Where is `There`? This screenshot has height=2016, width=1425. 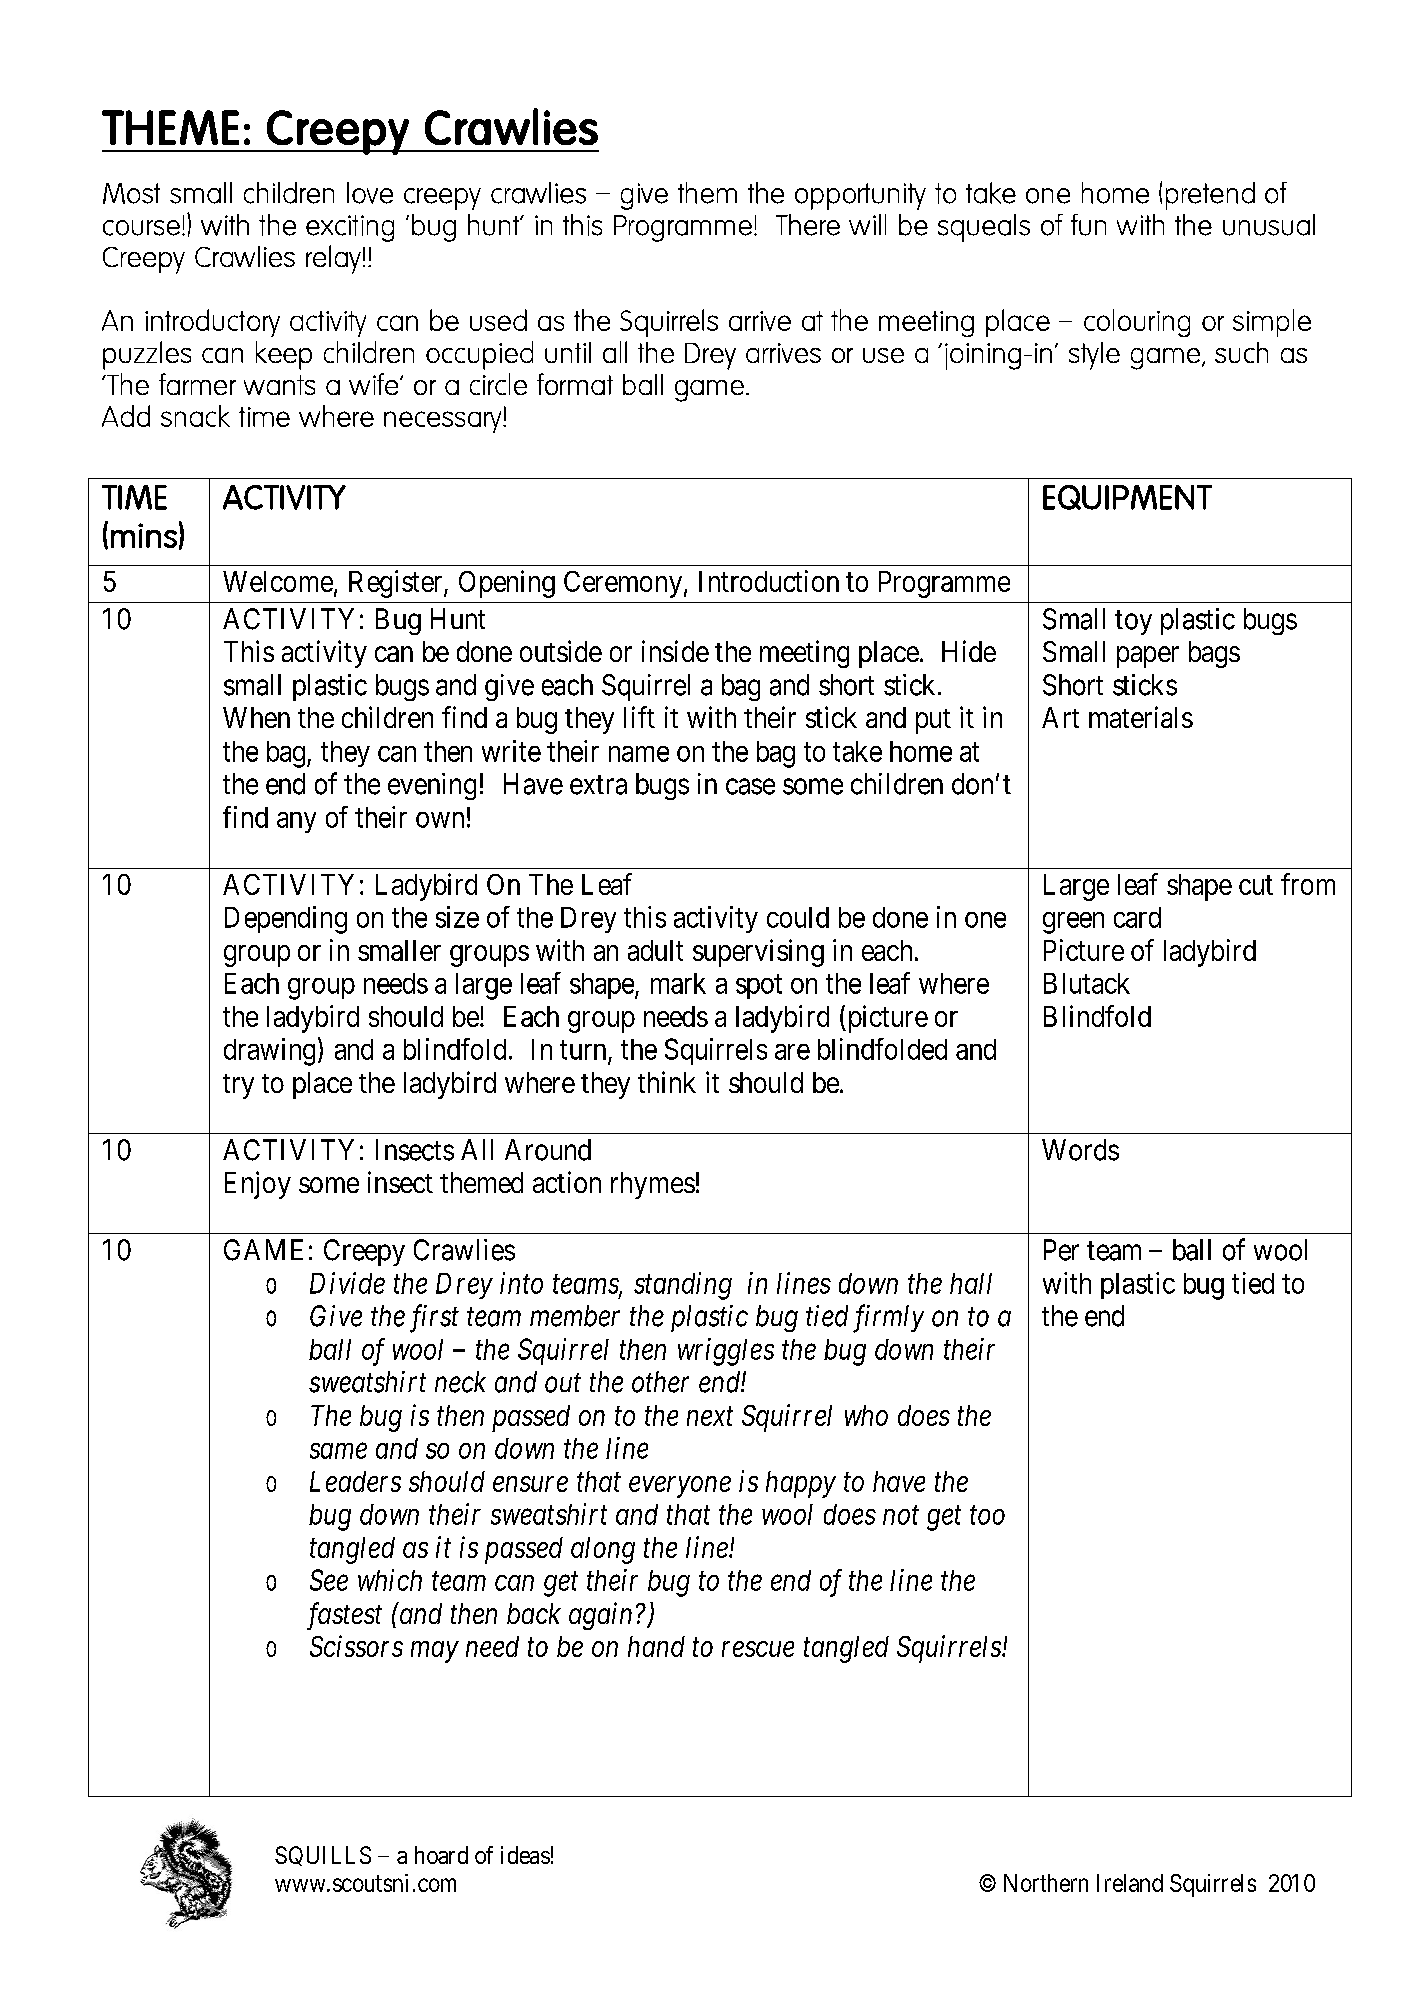 There is located at coordinates (808, 225).
